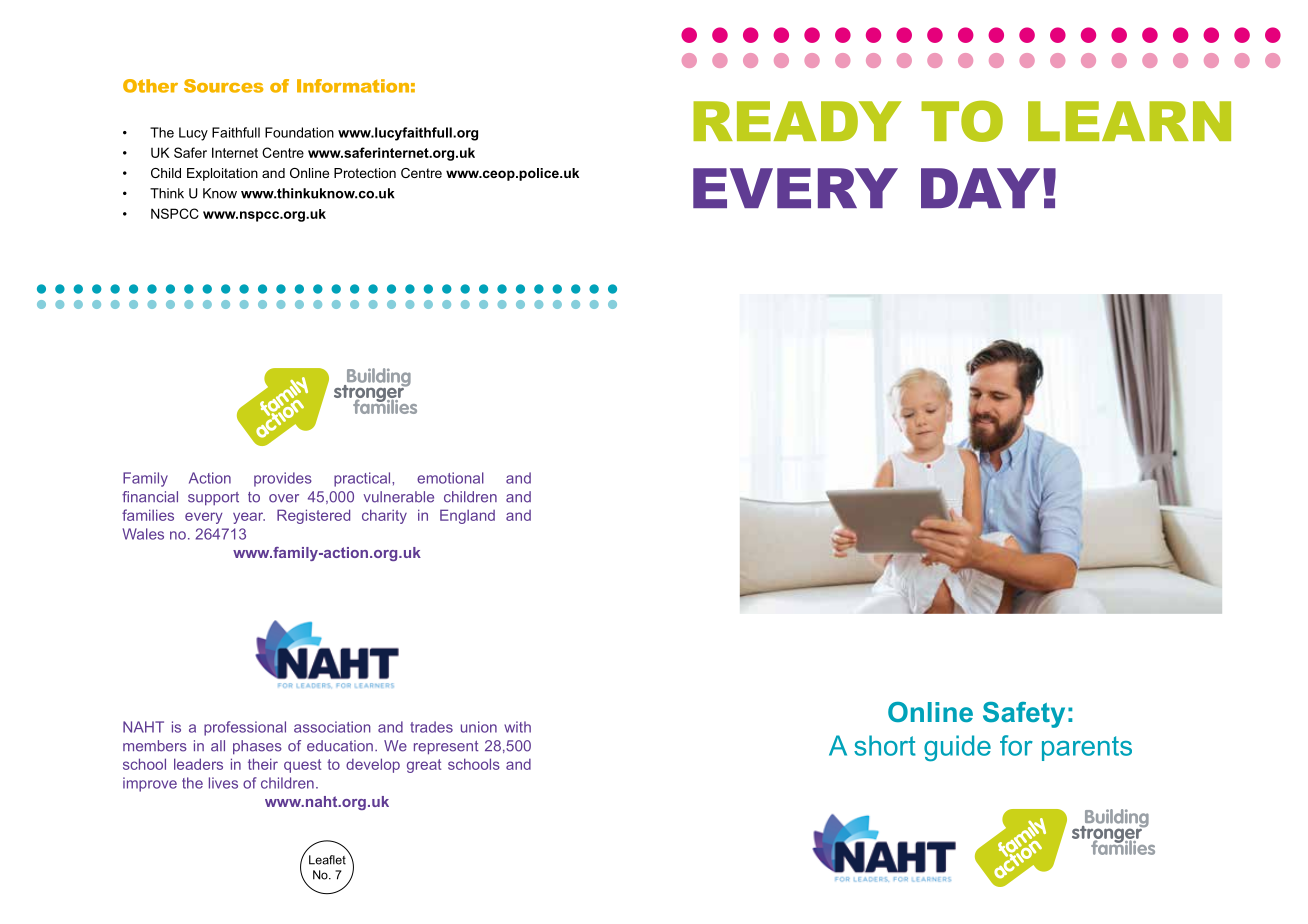 The width and height of the page is (1308, 924). I want to click on charity, so click(384, 516).
